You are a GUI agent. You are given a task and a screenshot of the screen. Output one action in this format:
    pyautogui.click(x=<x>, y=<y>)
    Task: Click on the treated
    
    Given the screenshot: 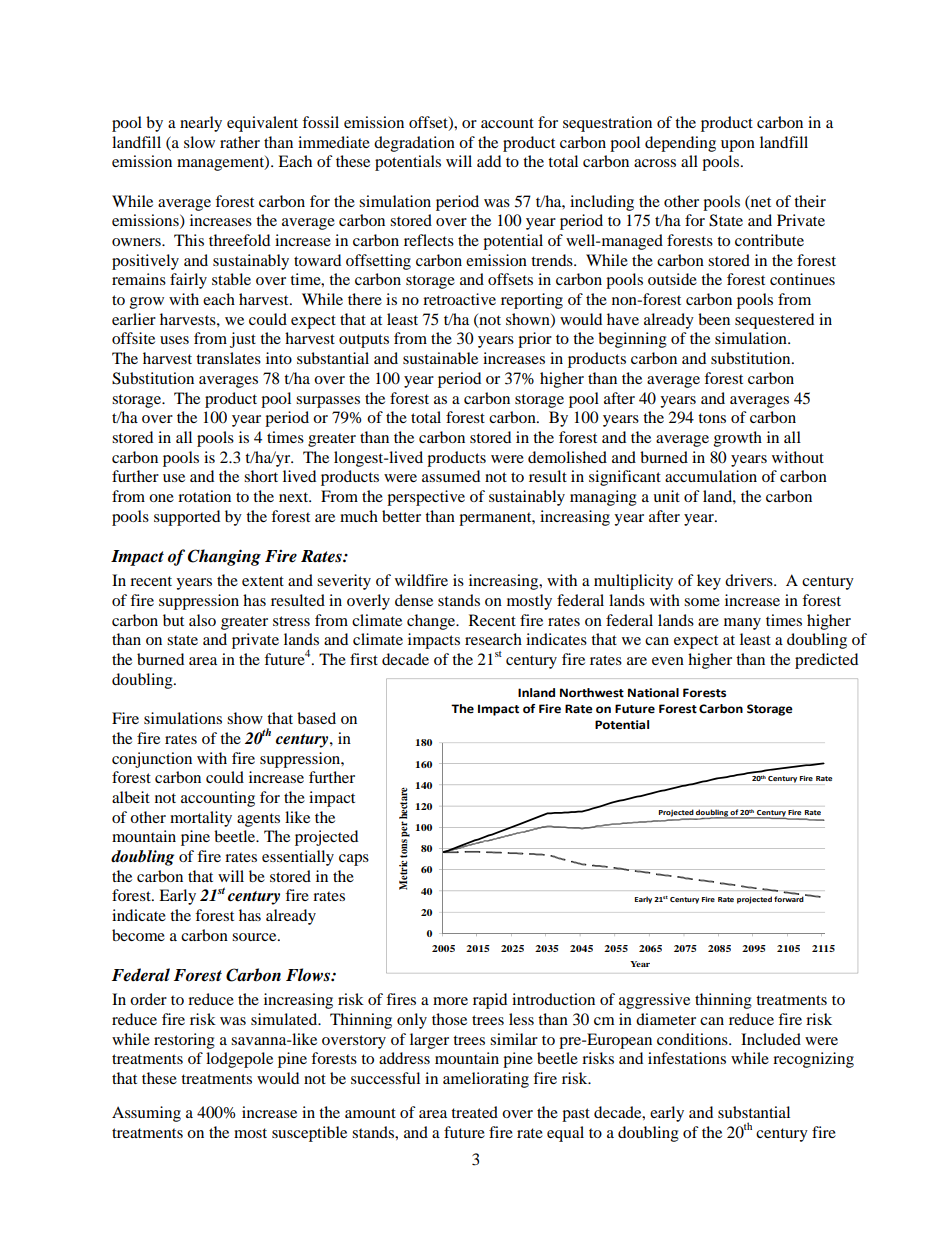 What is the action you would take?
    pyautogui.click(x=474, y=1112)
